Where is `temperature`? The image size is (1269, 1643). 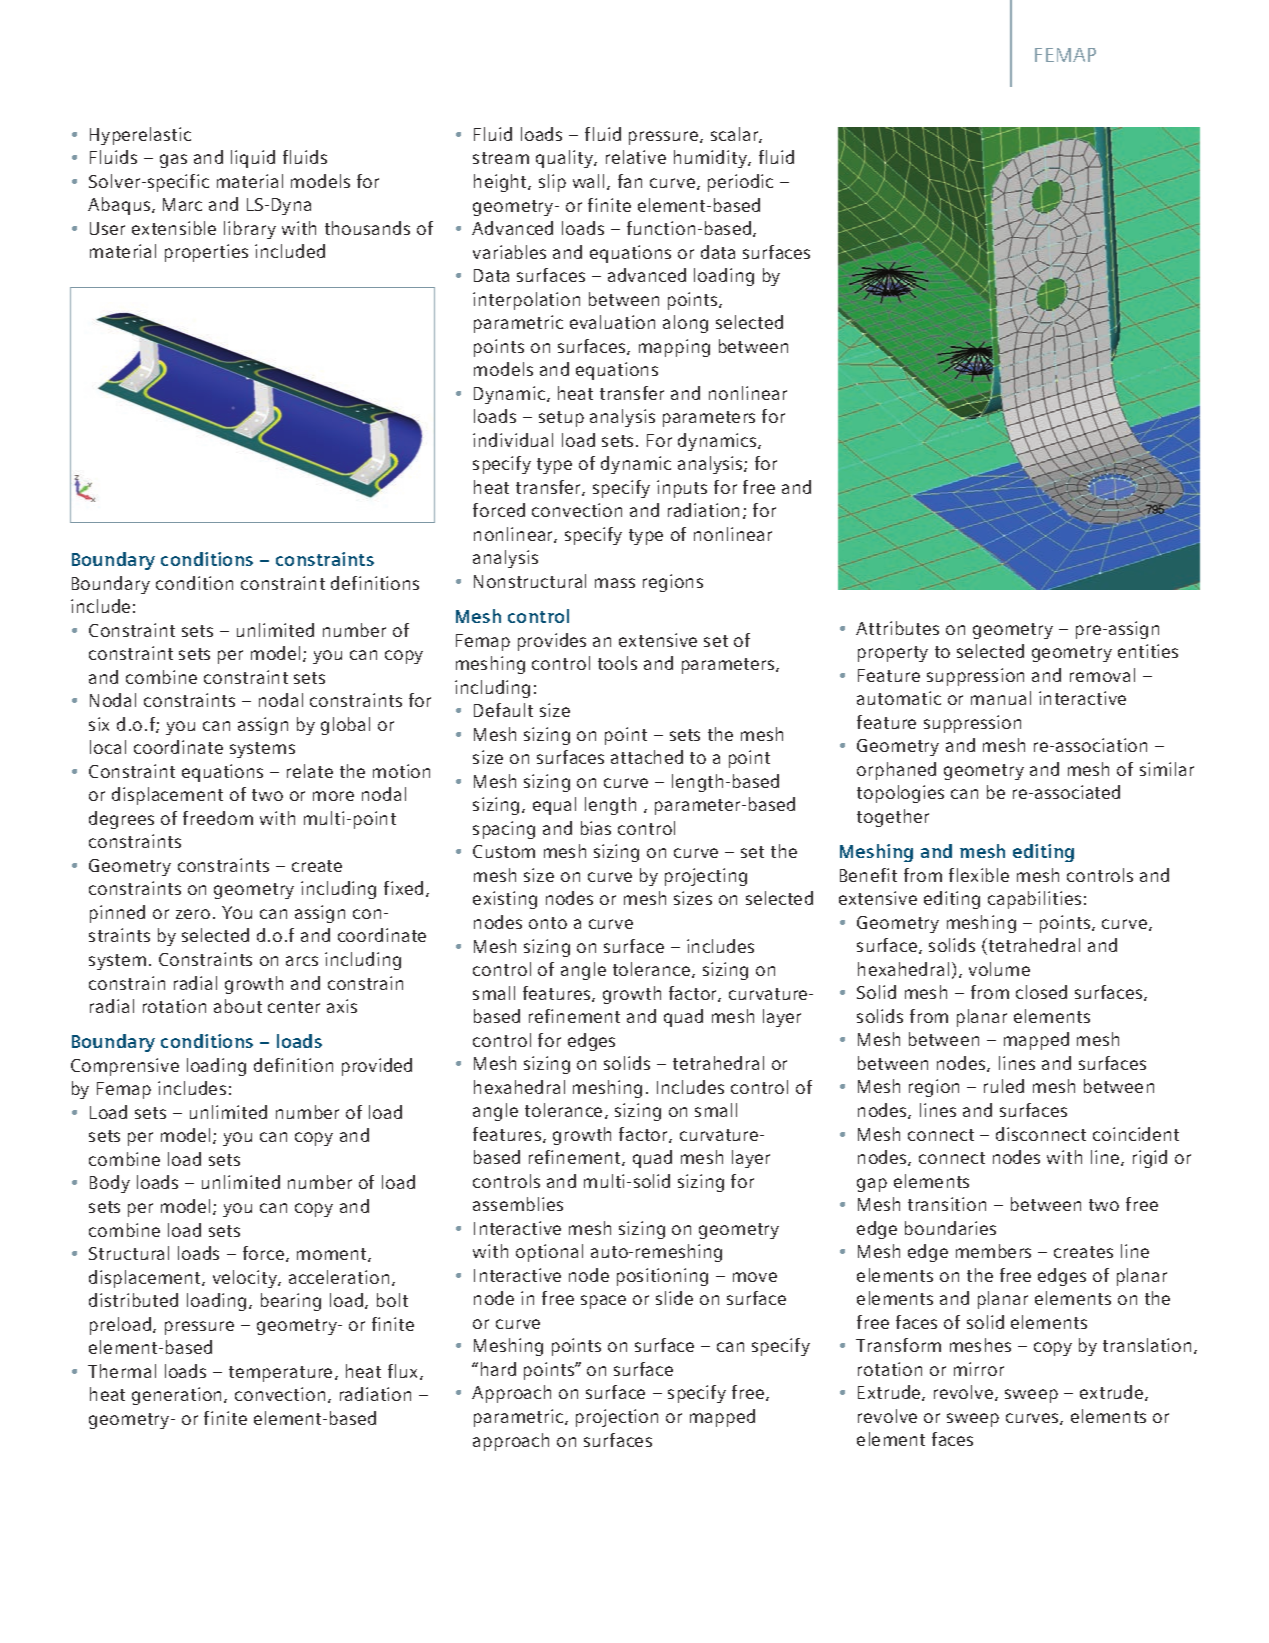 temperature is located at coordinates (280, 1374).
